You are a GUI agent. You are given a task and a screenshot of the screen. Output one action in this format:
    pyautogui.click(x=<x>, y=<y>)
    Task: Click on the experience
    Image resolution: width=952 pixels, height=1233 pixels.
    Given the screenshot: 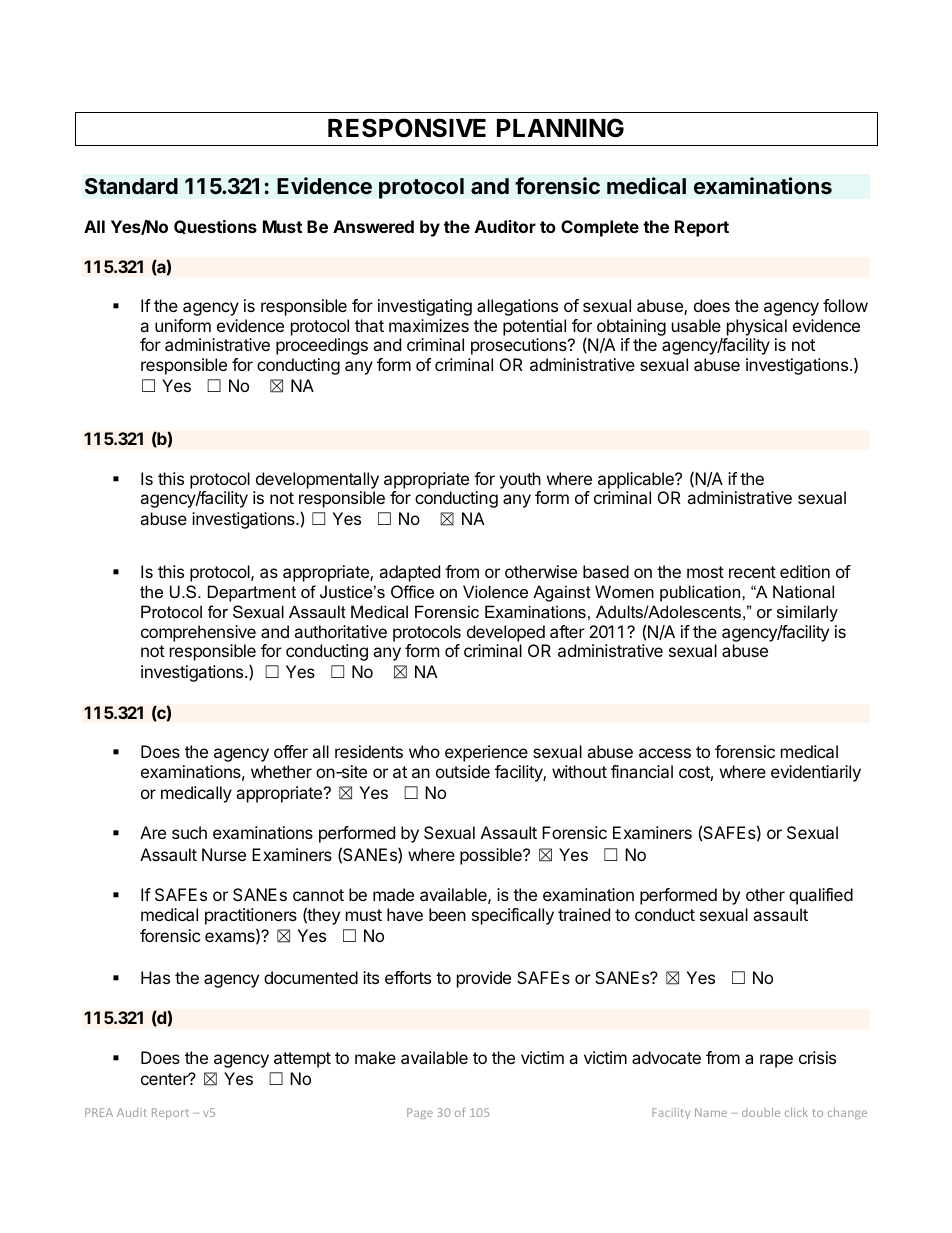 What is the action you would take?
    pyautogui.click(x=486, y=753)
